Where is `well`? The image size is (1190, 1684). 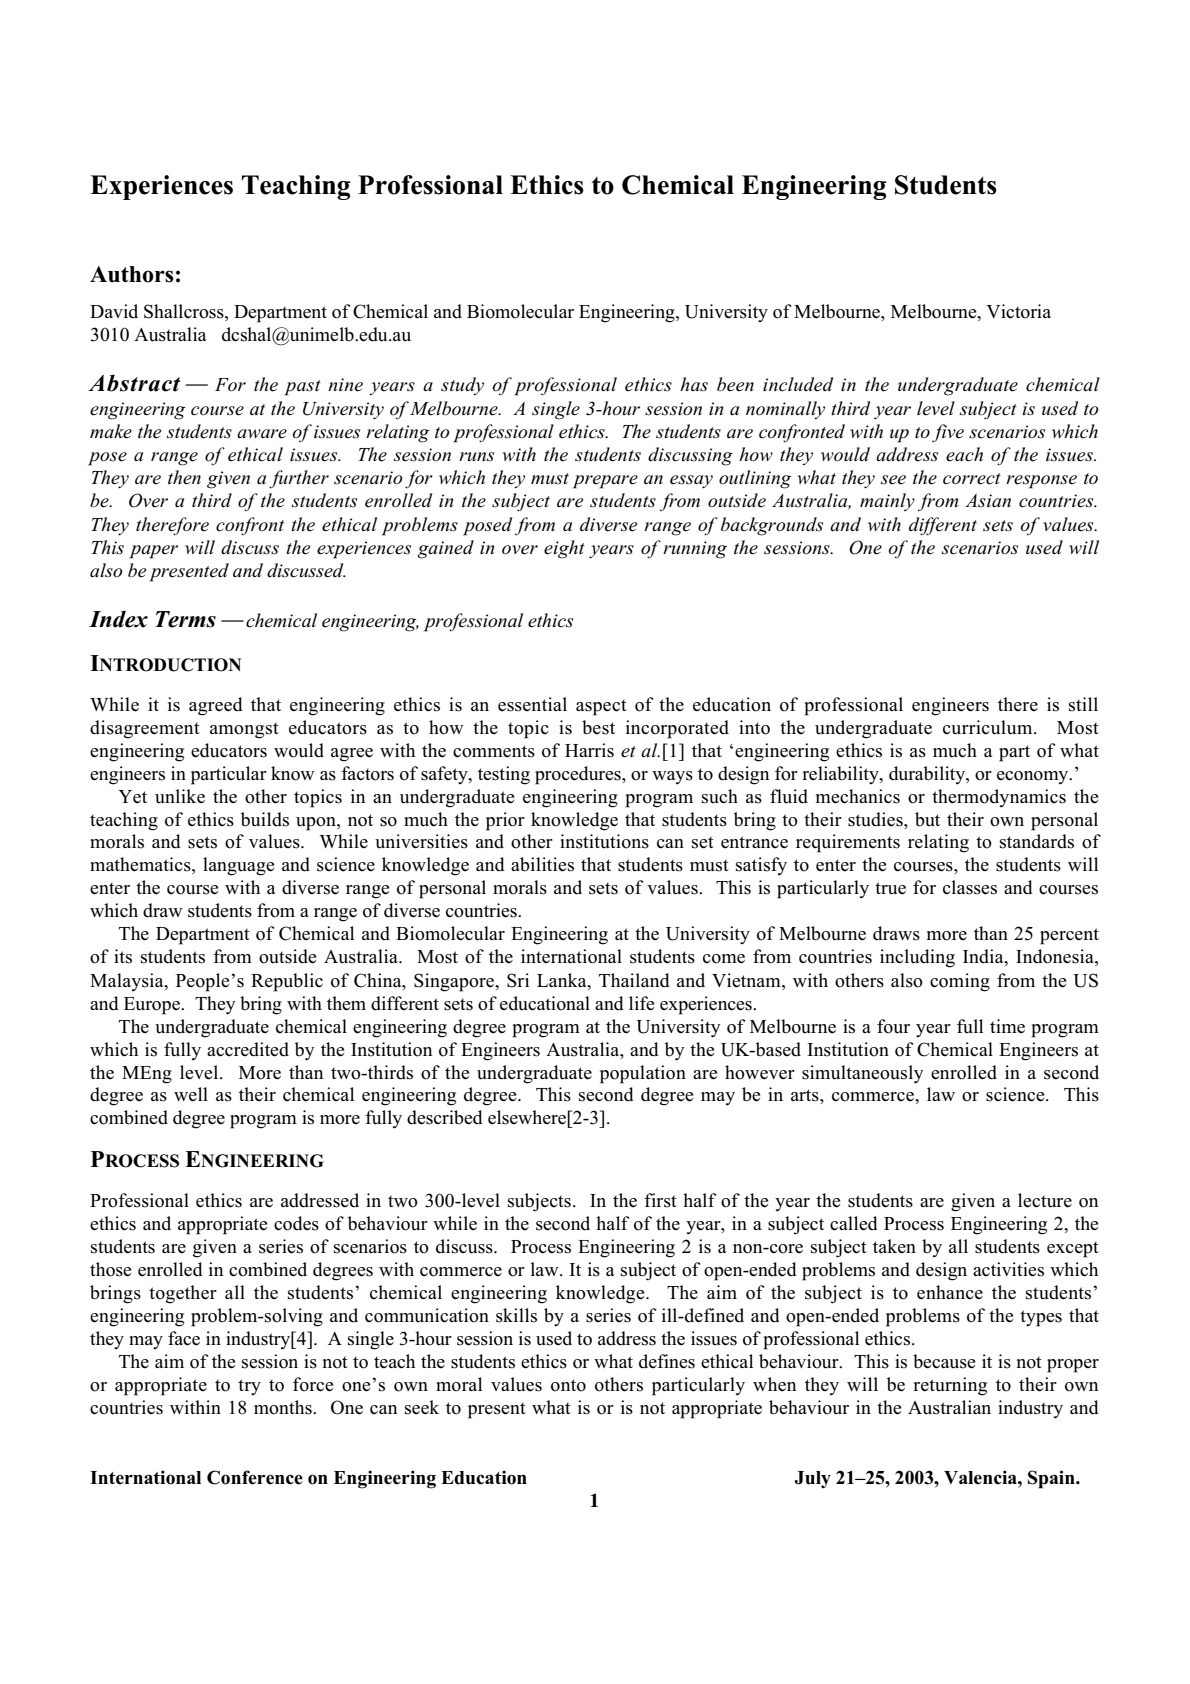 well is located at coordinates (191, 1094).
